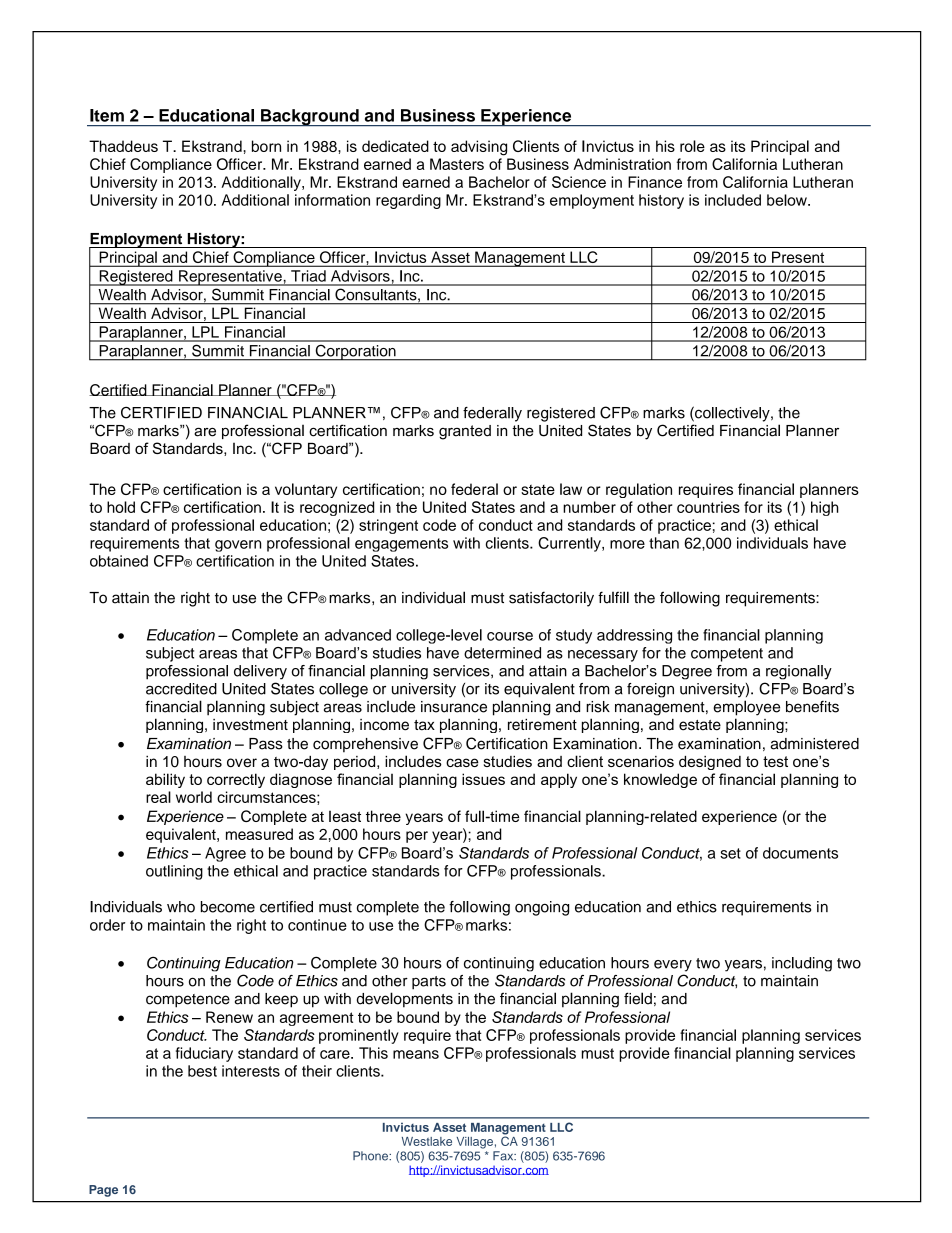  Describe the element at coordinates (123, 146) in the screenshot. I see `Thaddeus` at that location.
